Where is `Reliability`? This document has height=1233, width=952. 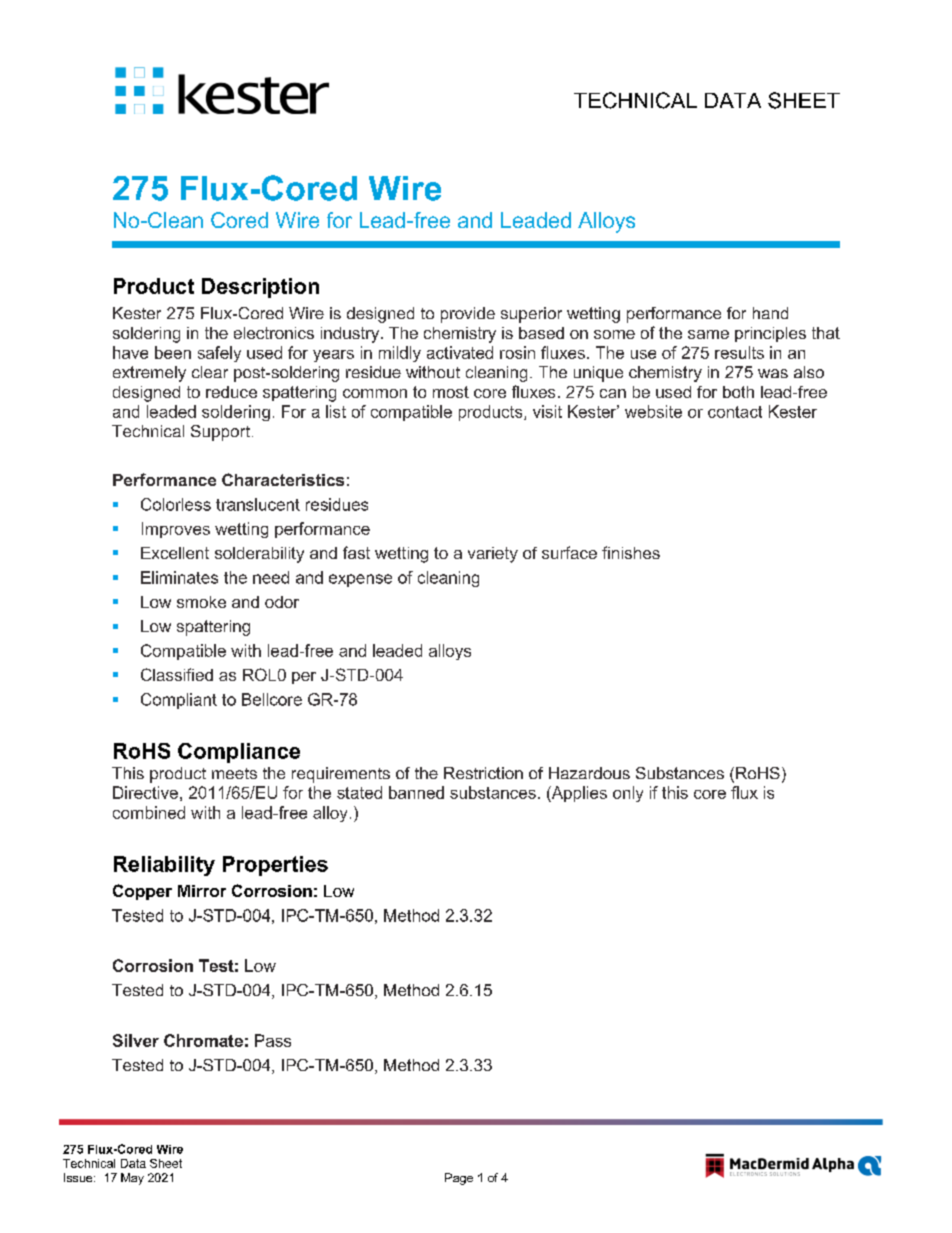
Reliability is located at coordinates (164, 866).
